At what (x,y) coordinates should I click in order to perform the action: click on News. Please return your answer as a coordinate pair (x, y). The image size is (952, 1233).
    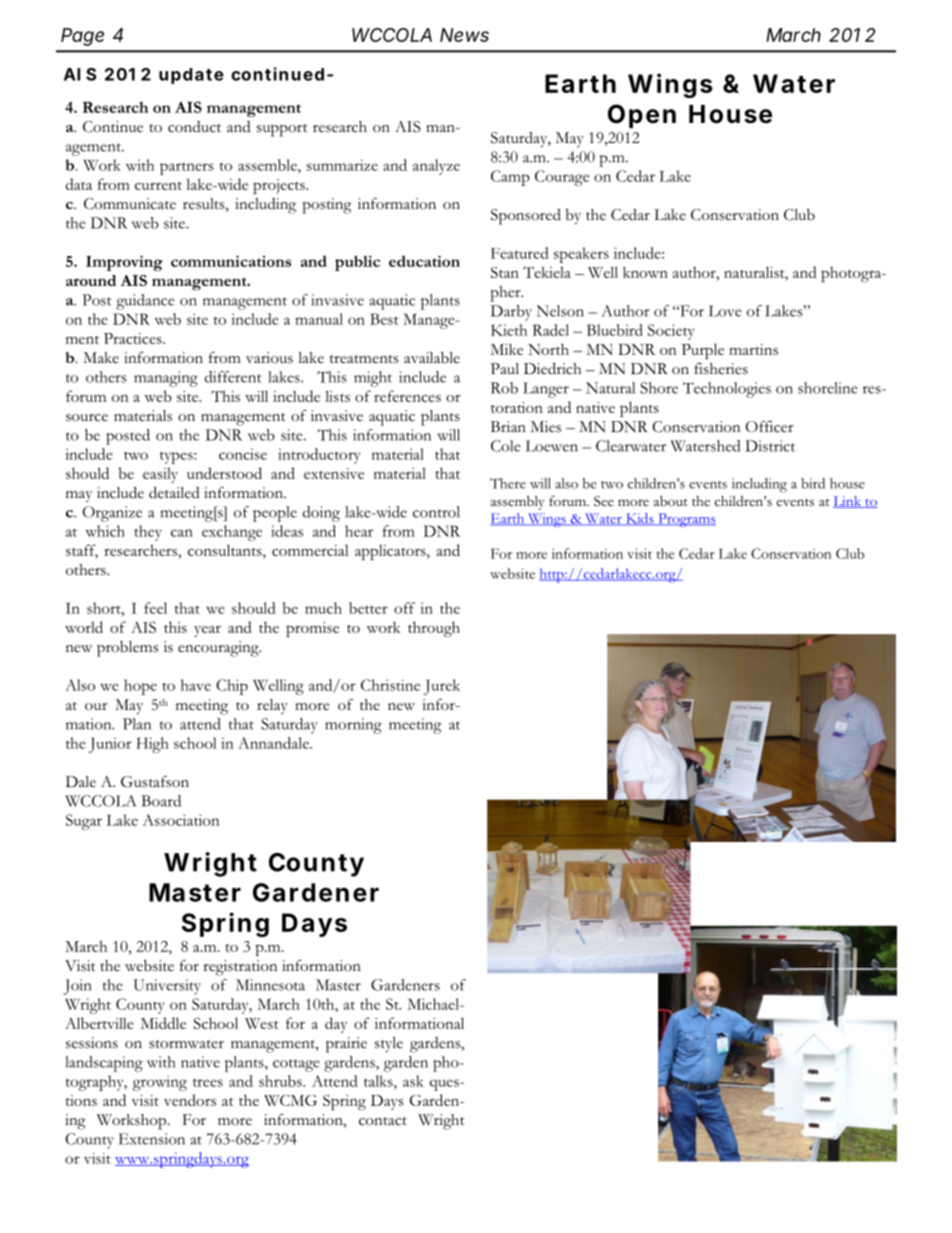
    Looking at the image, I should click on (464, 35).
